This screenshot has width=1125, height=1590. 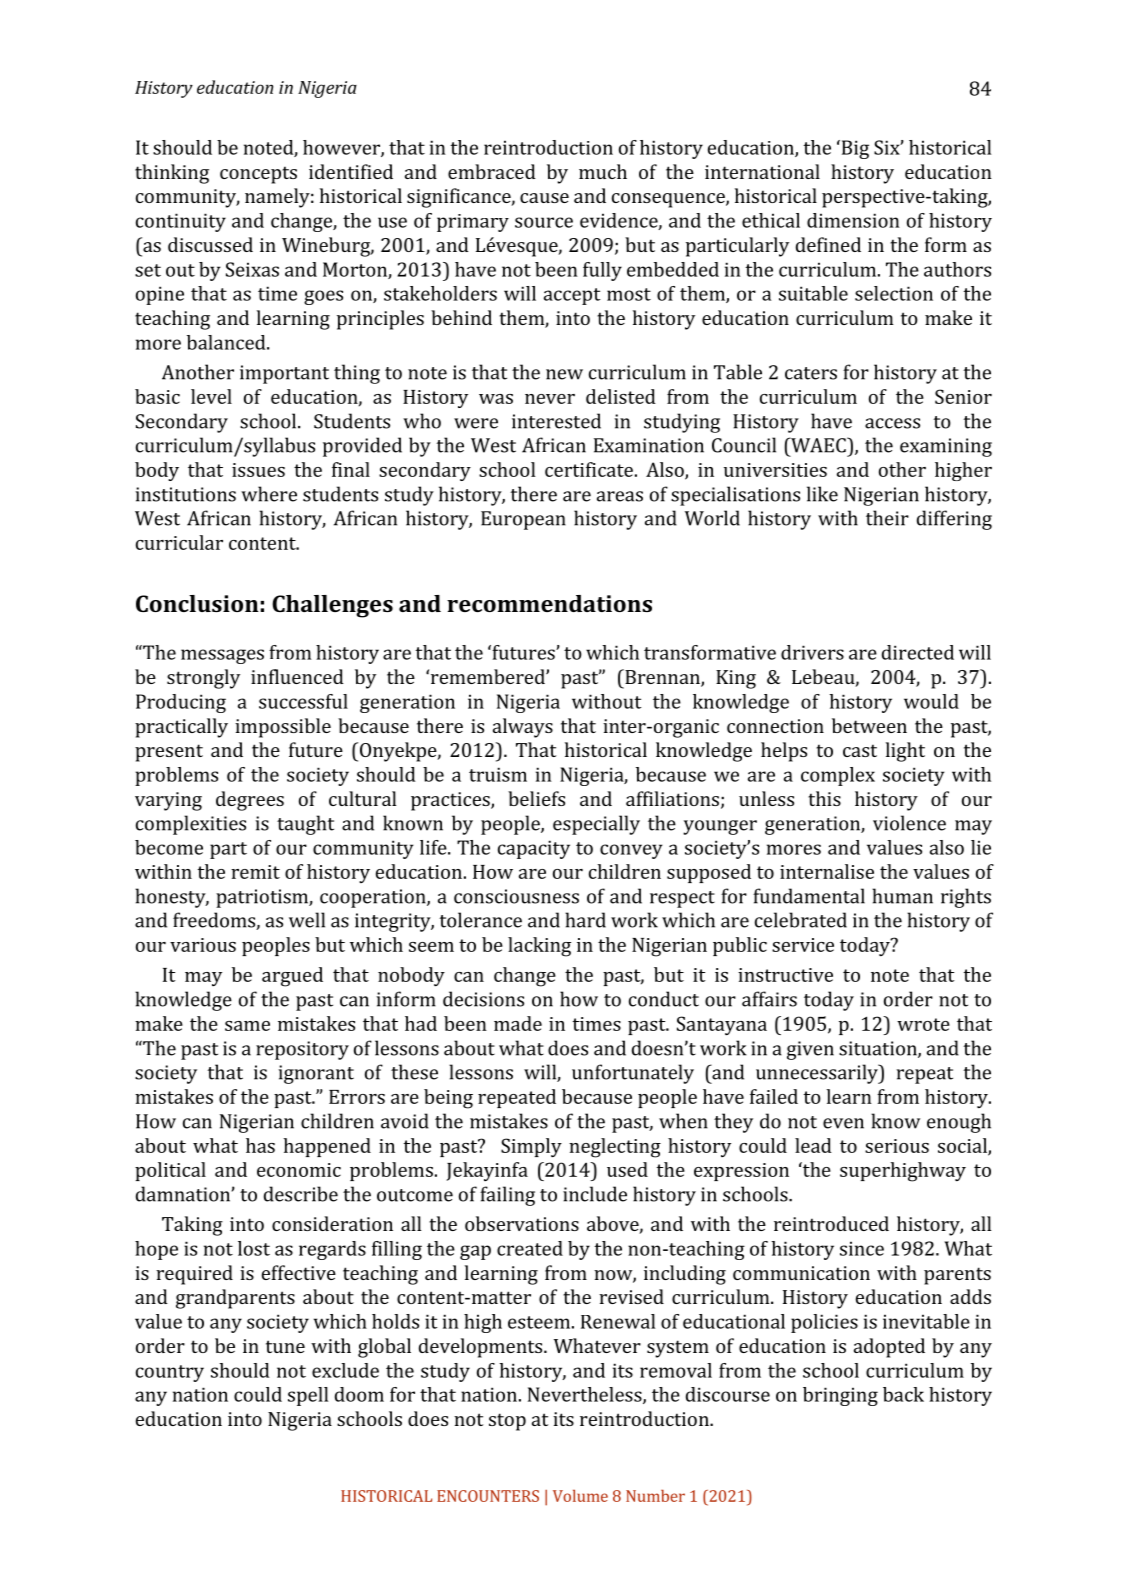 I want to click on Volume, so click(x=580, y=1495).
